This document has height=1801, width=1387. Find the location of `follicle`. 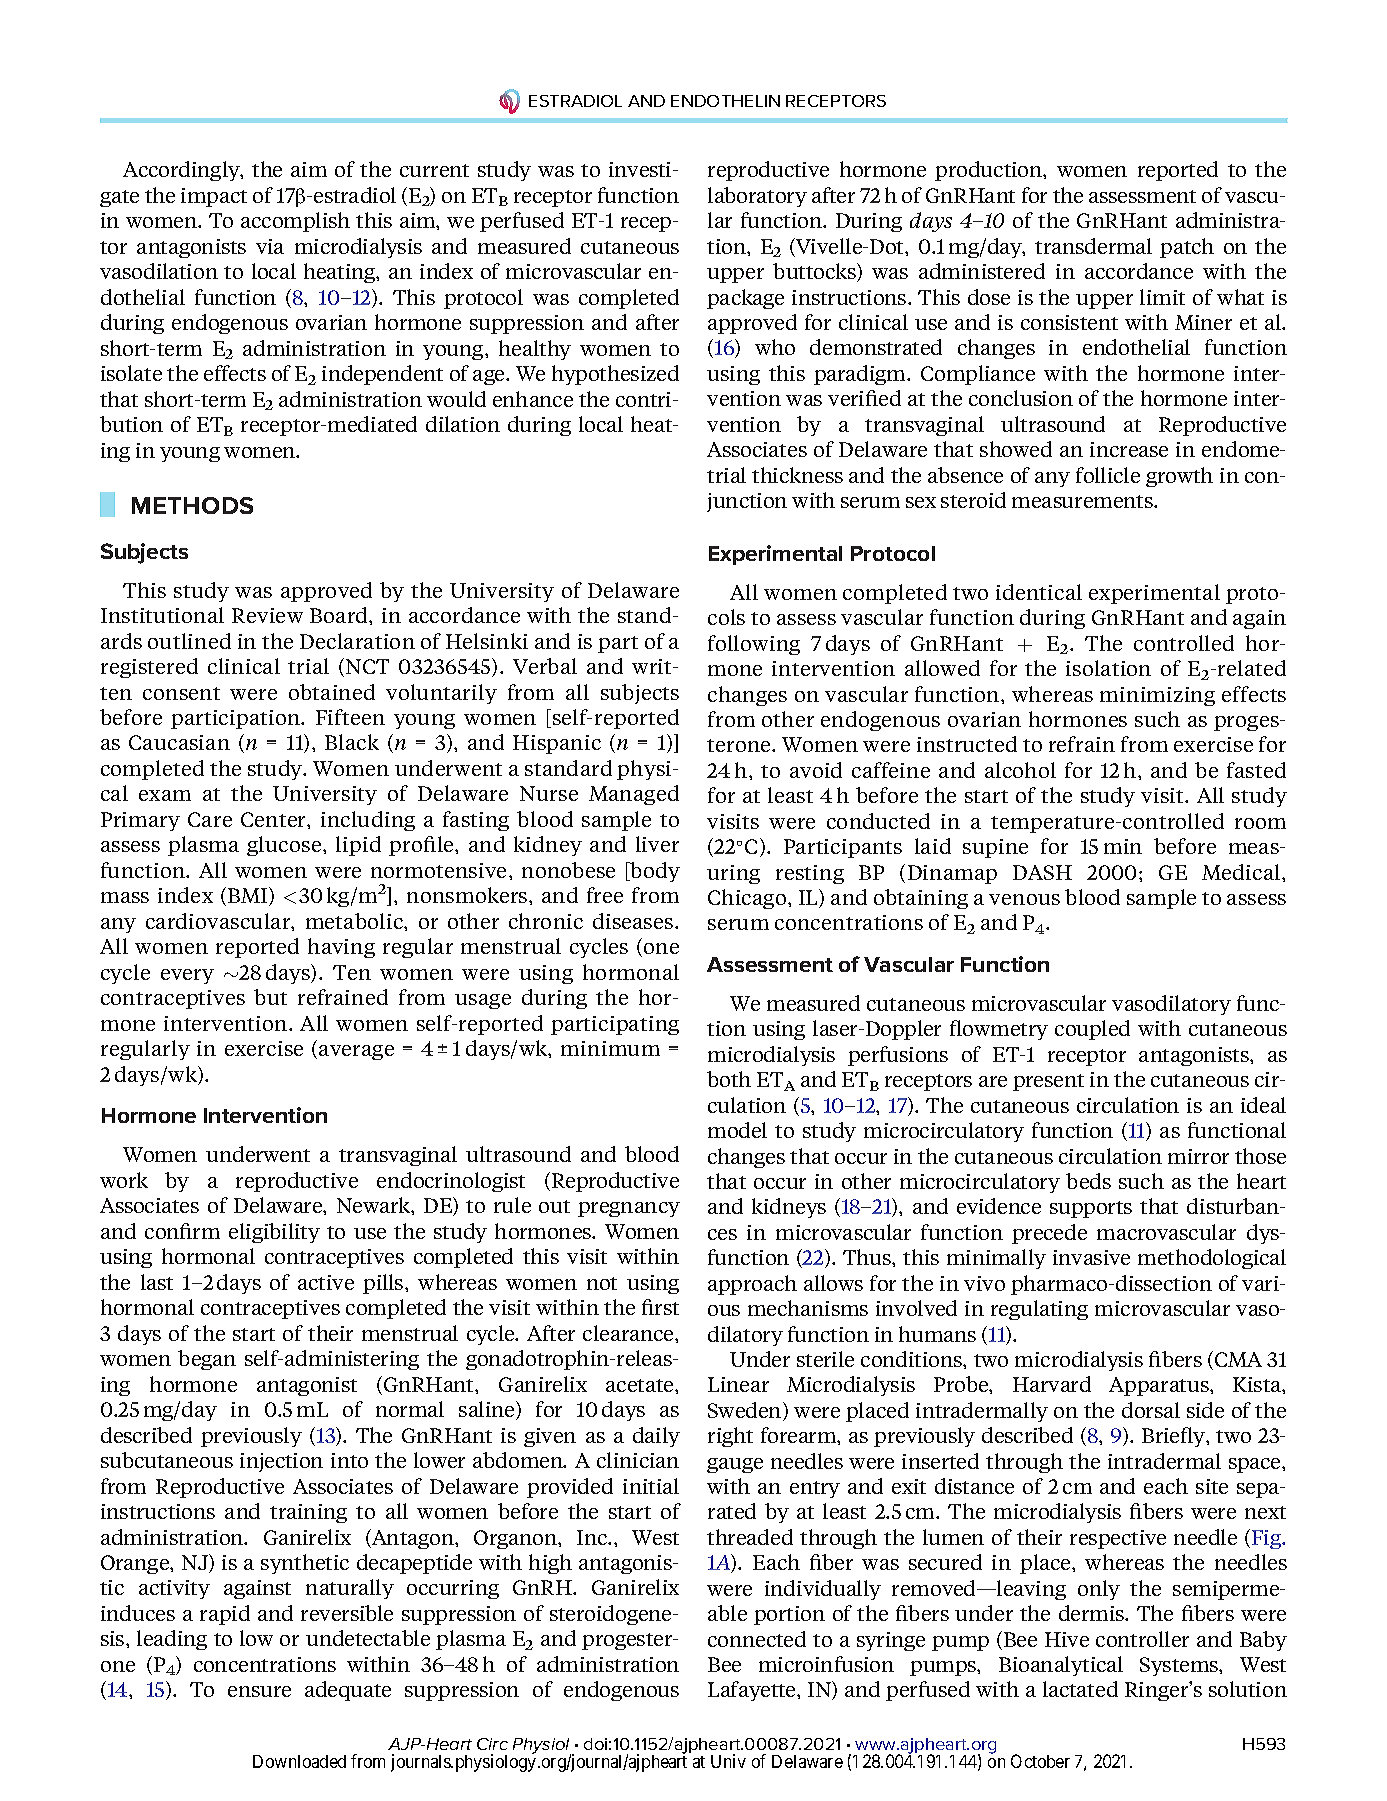

follicle is located at coordinates (1108, 475).
